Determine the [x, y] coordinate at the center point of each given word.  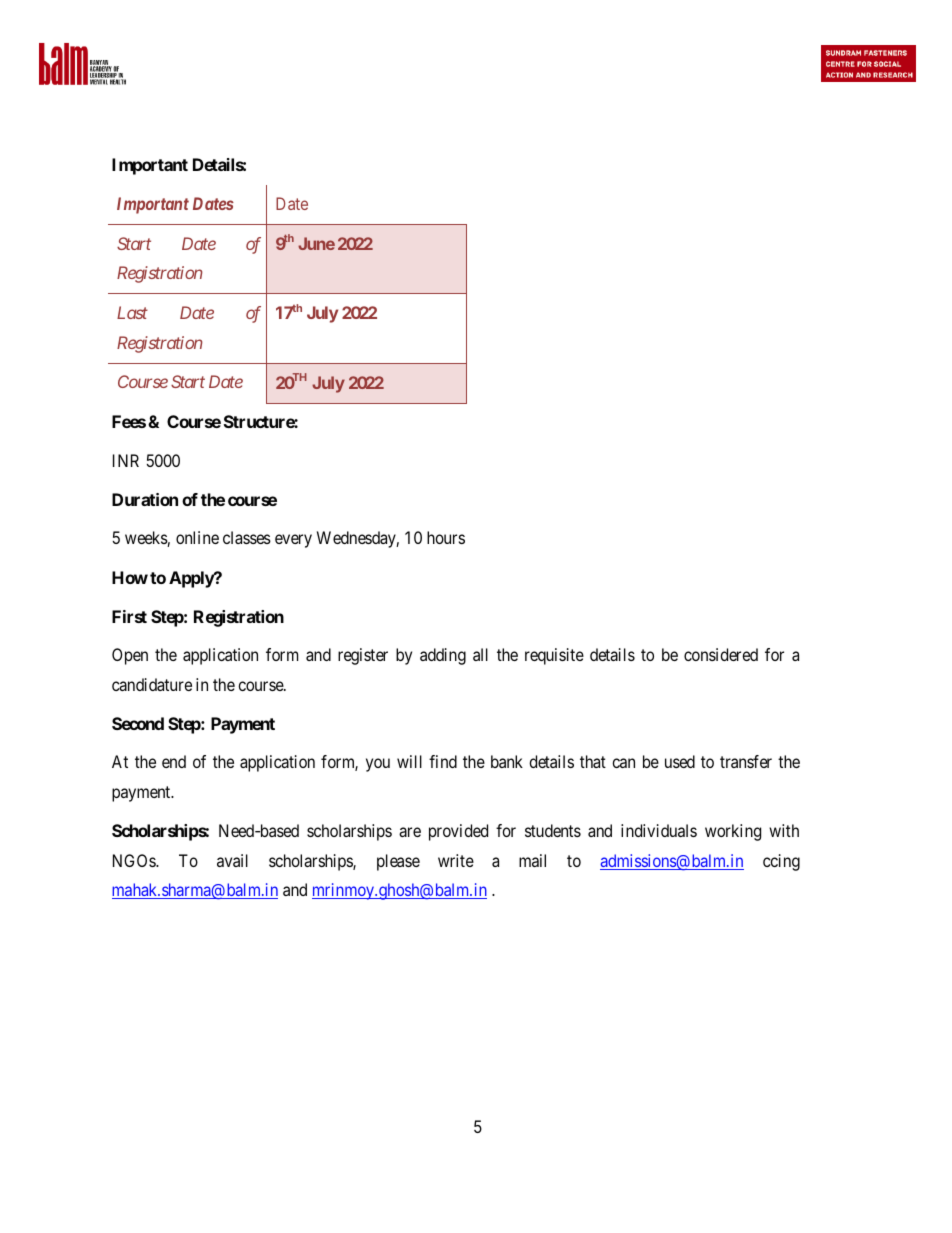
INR [126, 460]
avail [232, 860]
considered [721, 654]
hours [446, 537]
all [480, 654]
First [129, 616]
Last [132, 312]
